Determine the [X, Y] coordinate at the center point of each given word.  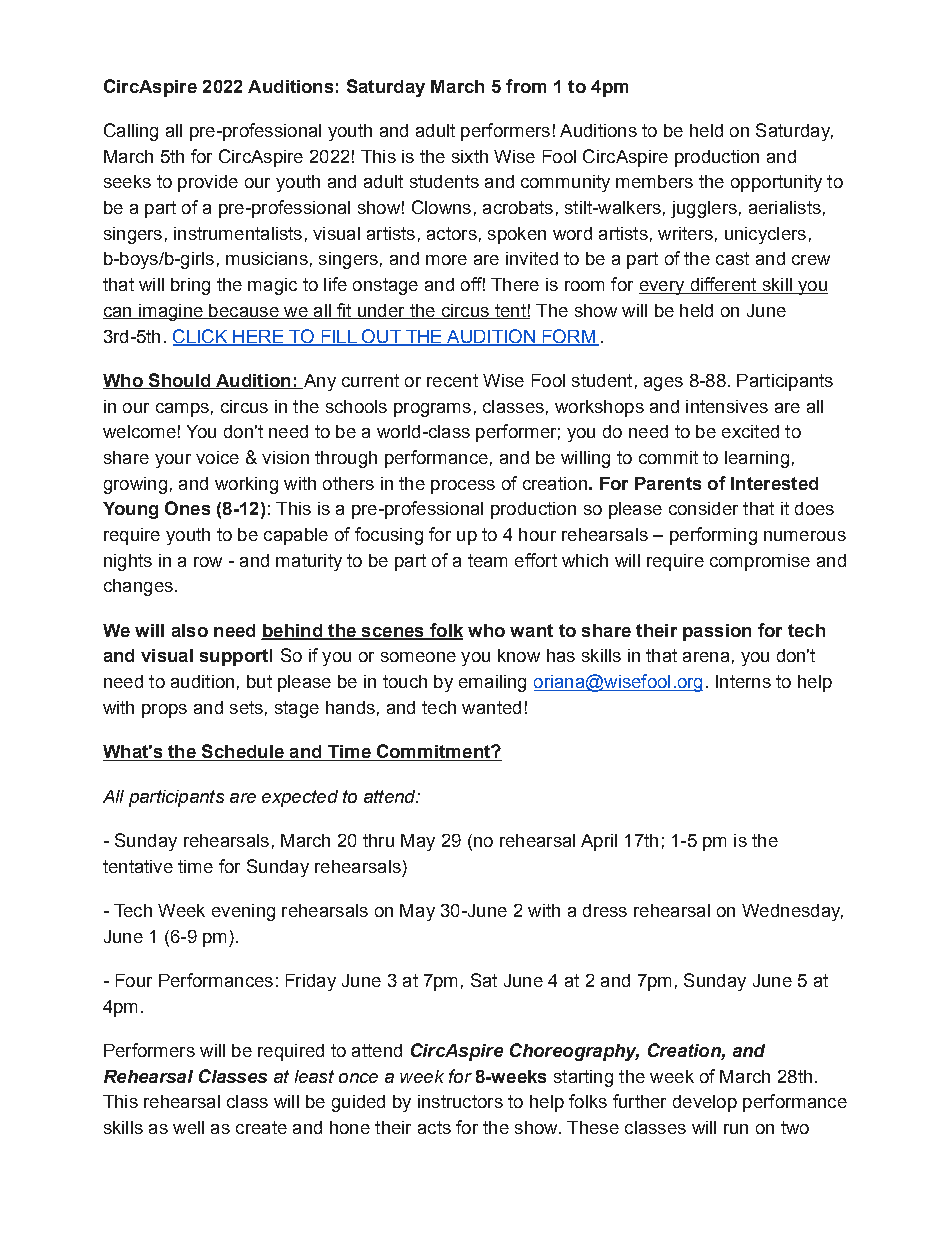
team [487, 560]
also [190, 630]
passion [717, 632]
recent [452, 380]
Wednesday [792, 912]
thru [378, 840]
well [188, 1127]
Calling [131, 132]
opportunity [776, 183]
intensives [727, 406]
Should [179, 381]
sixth [470, 156]
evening [243, 912]
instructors [460, 1101]
